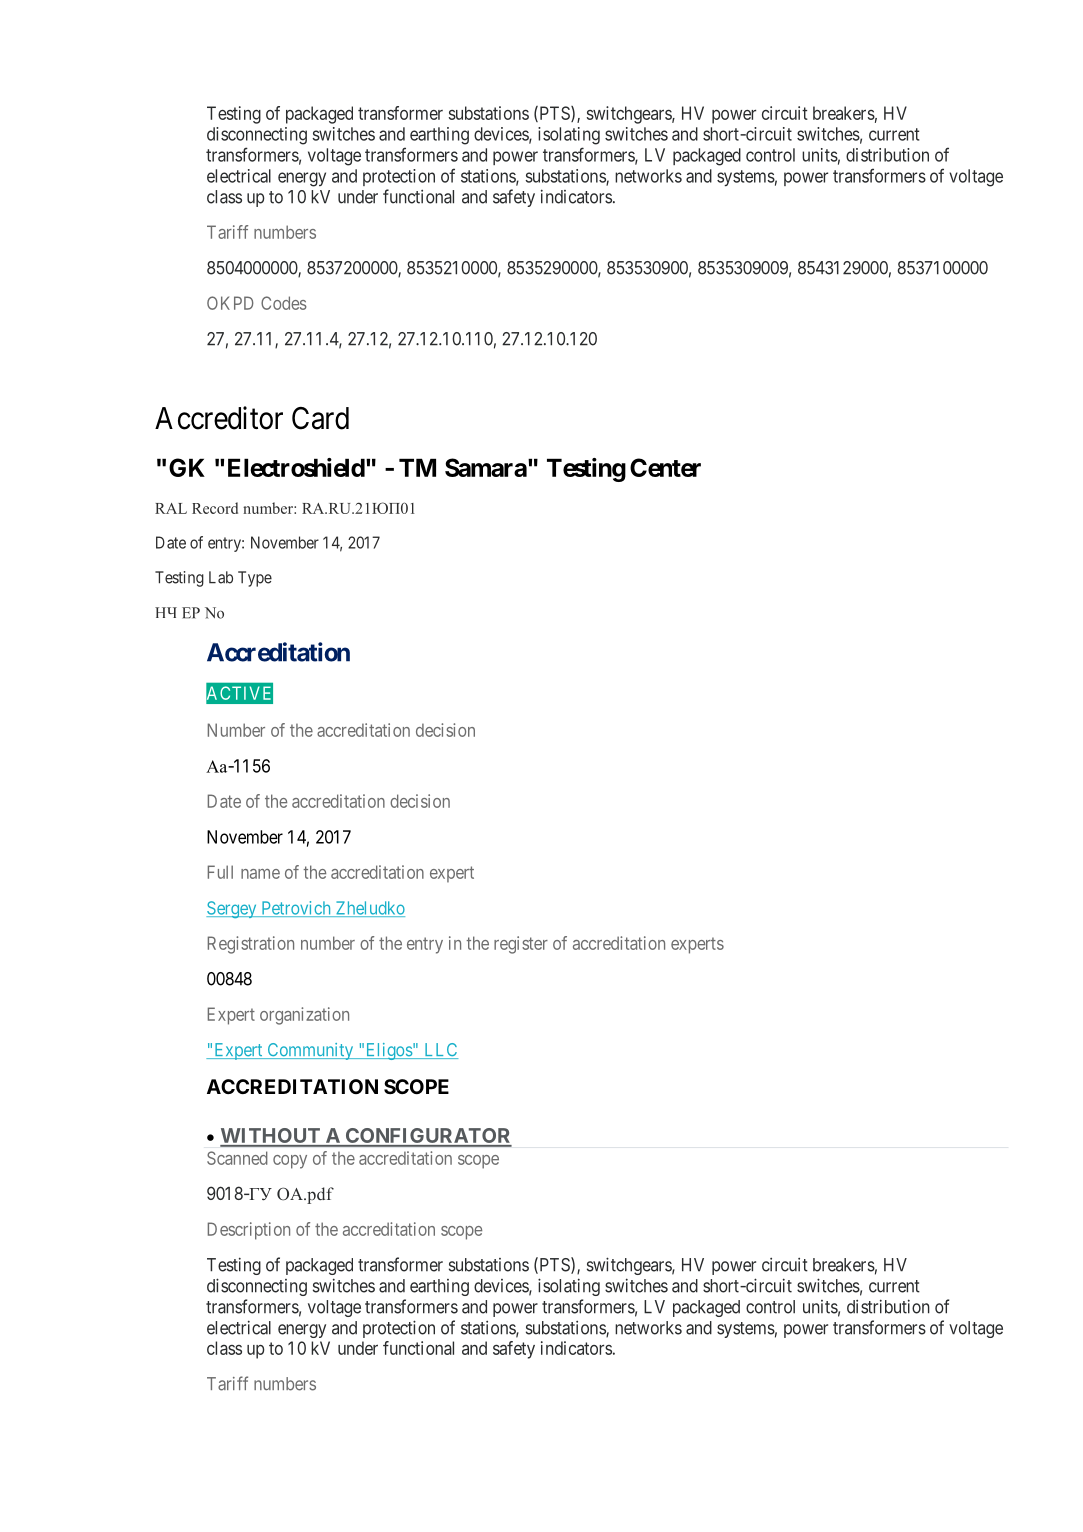  I want to click on copy, so click(290, 1162).
